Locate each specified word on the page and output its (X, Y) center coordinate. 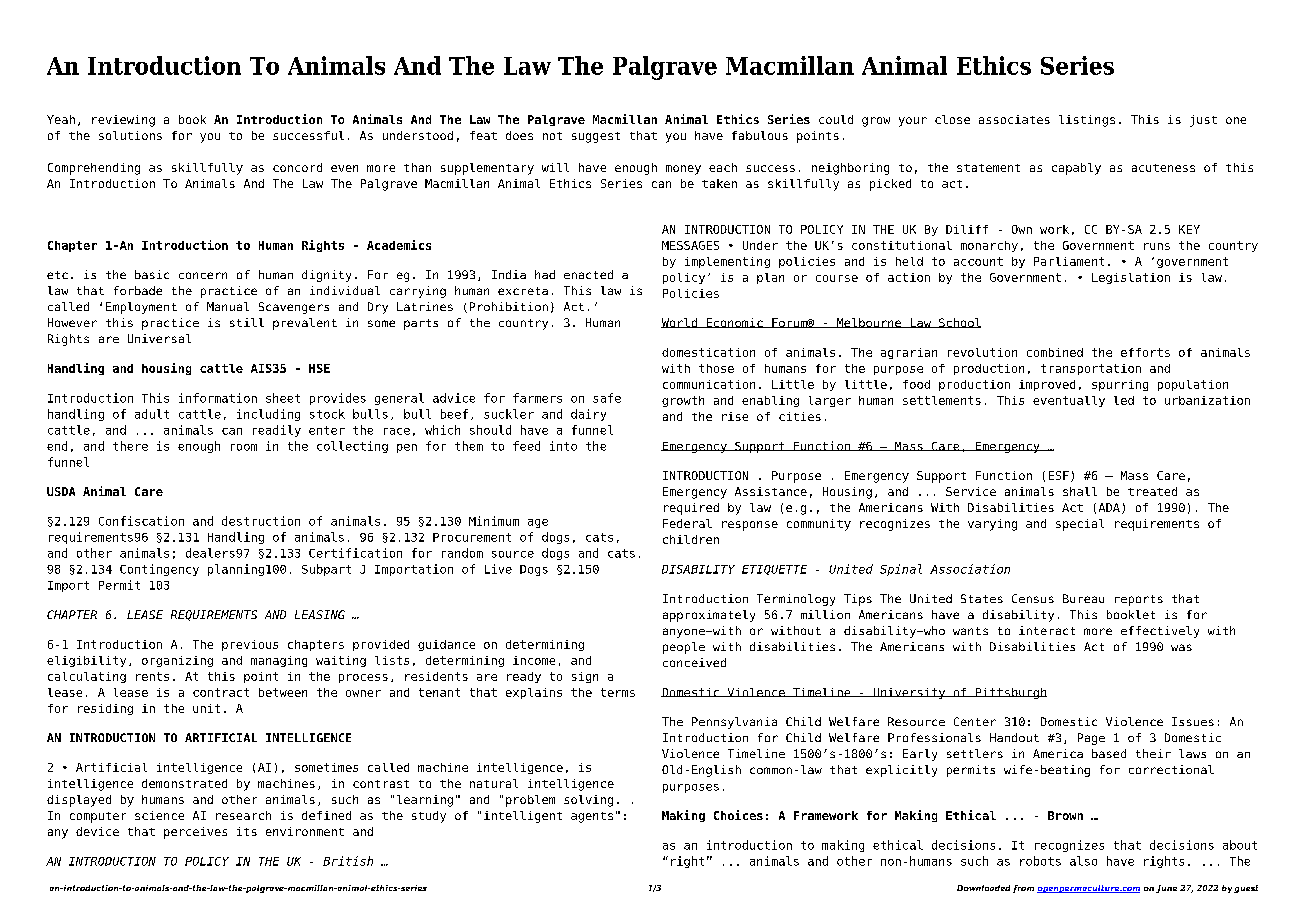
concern (203, 275)
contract (221, 692)
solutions (130, 135)
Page (1091, 739)
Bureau (1083, 598)
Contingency (159, 570)
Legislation (1131, 278)
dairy (588, 415)
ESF (1059, 475)
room (244, 447)
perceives (195, 833)
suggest (596, 137)
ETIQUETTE (774, 570)
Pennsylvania (734, 723)
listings (1087, 121)
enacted (588, 274)
